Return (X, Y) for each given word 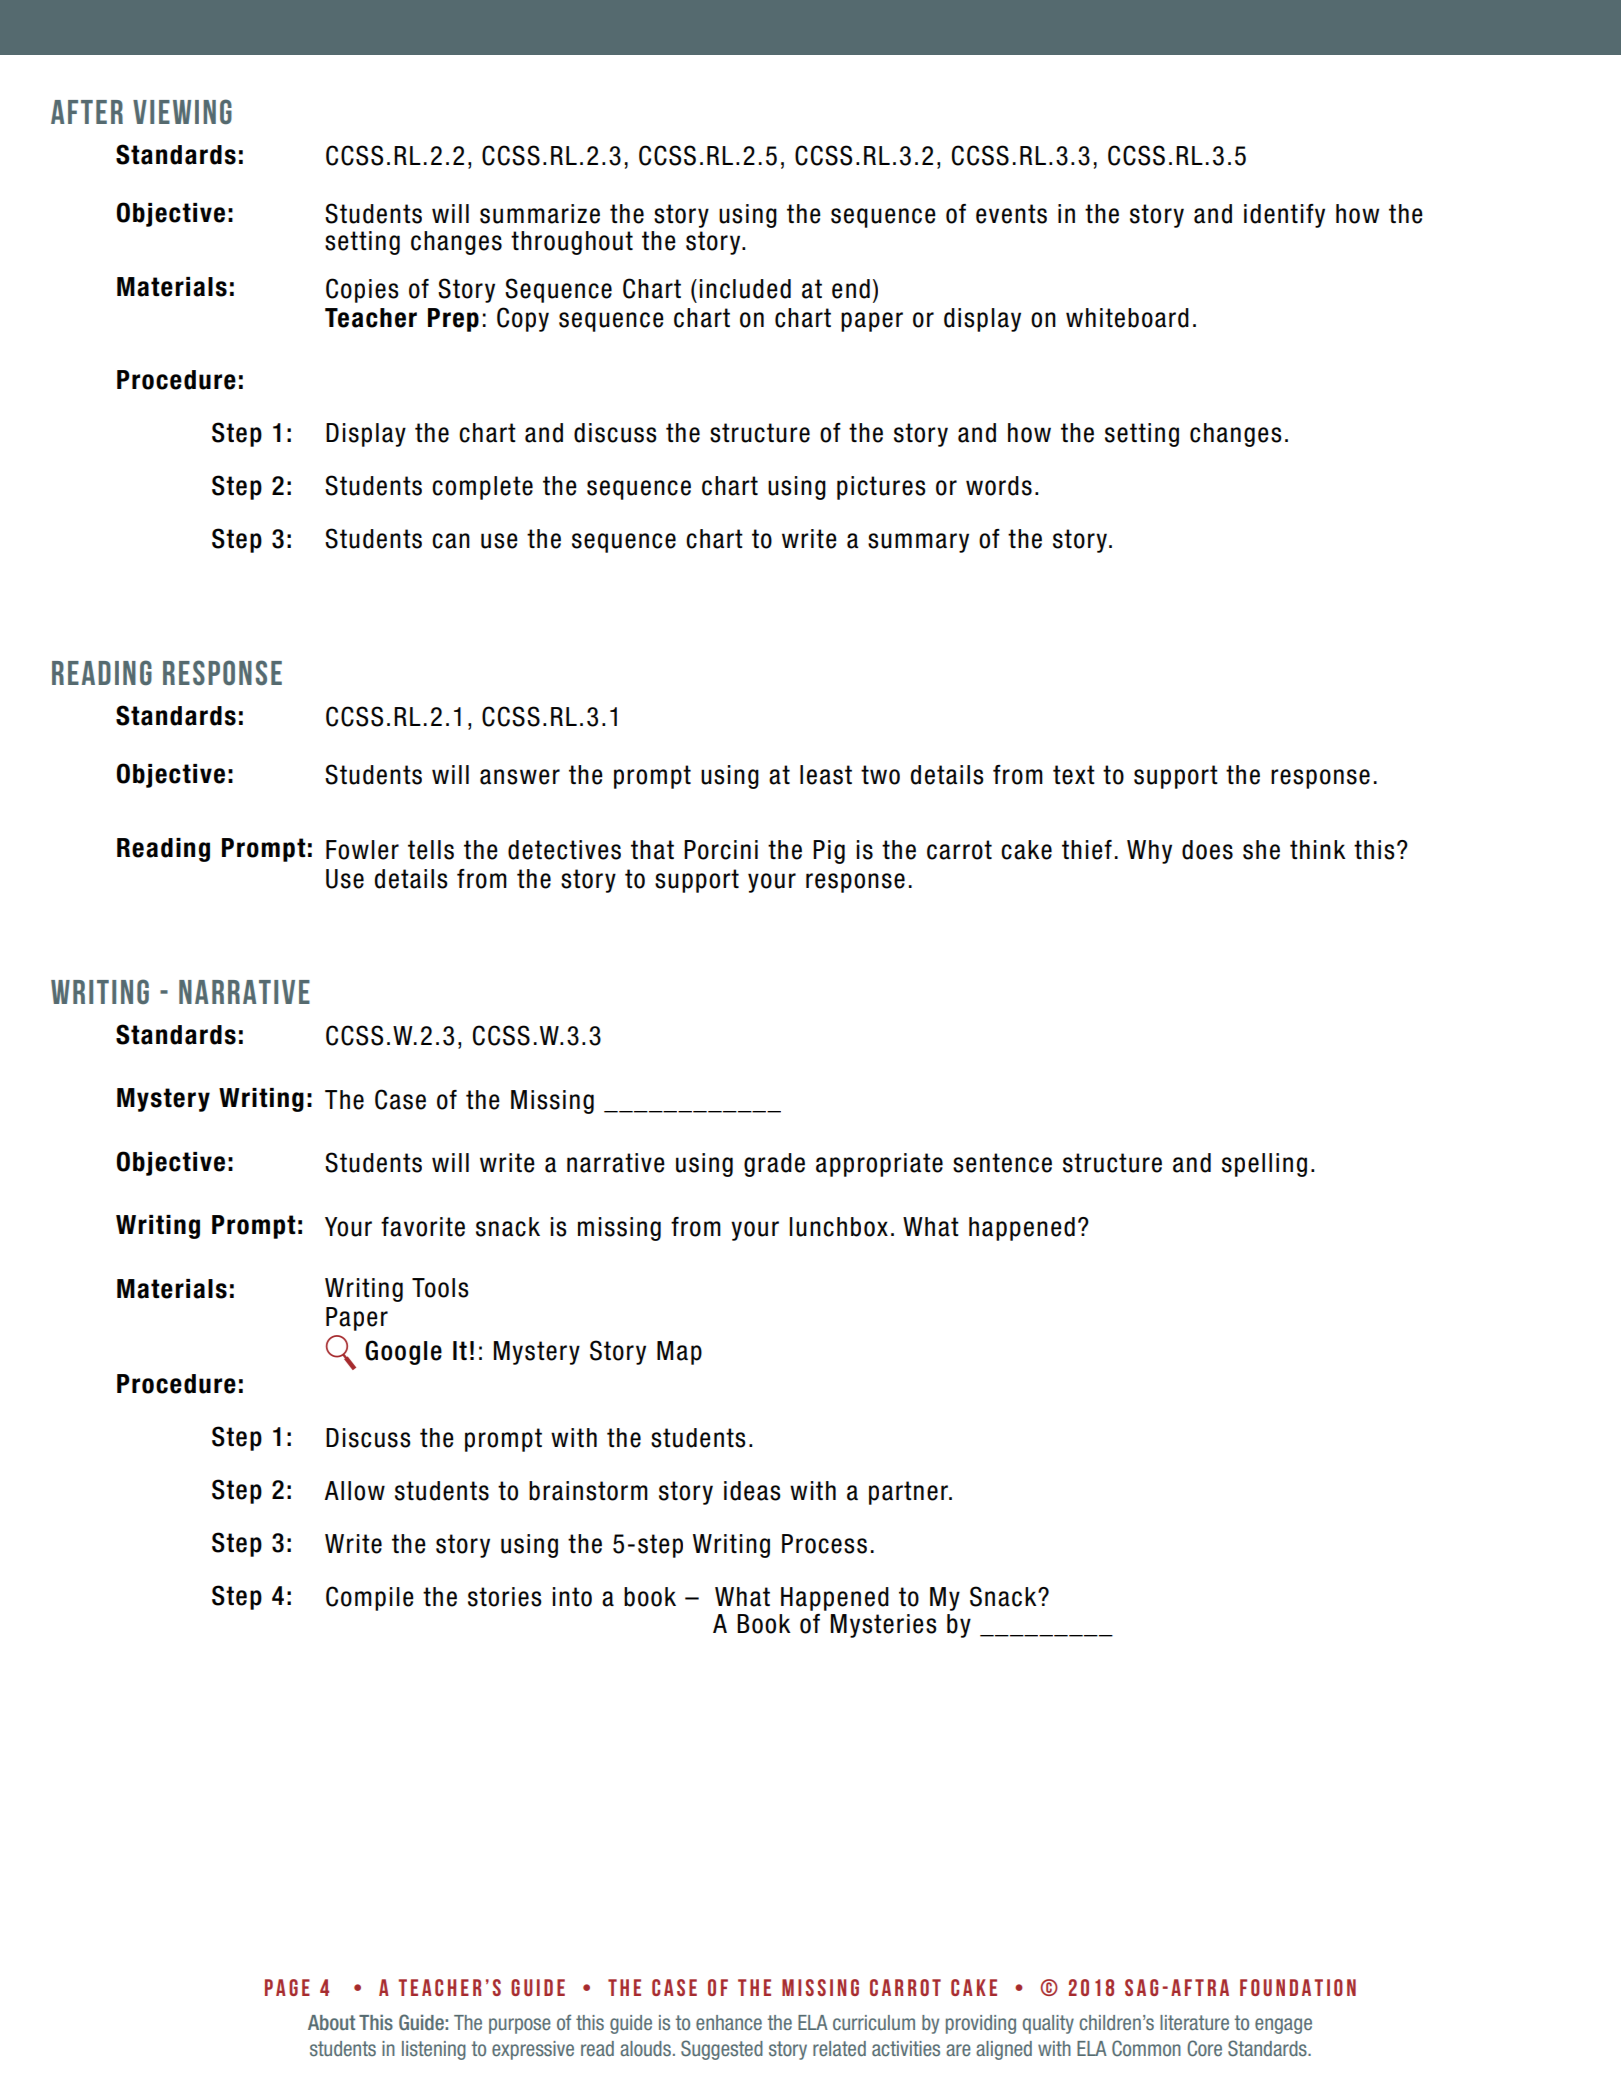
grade (774, 1165)
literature (1194, 2022)
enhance (729, 2022)
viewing (182, 111)
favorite (423, 1227)
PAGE (287, 1987)
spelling (1264, 1165)
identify (1284, 216)
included (745, 289)
